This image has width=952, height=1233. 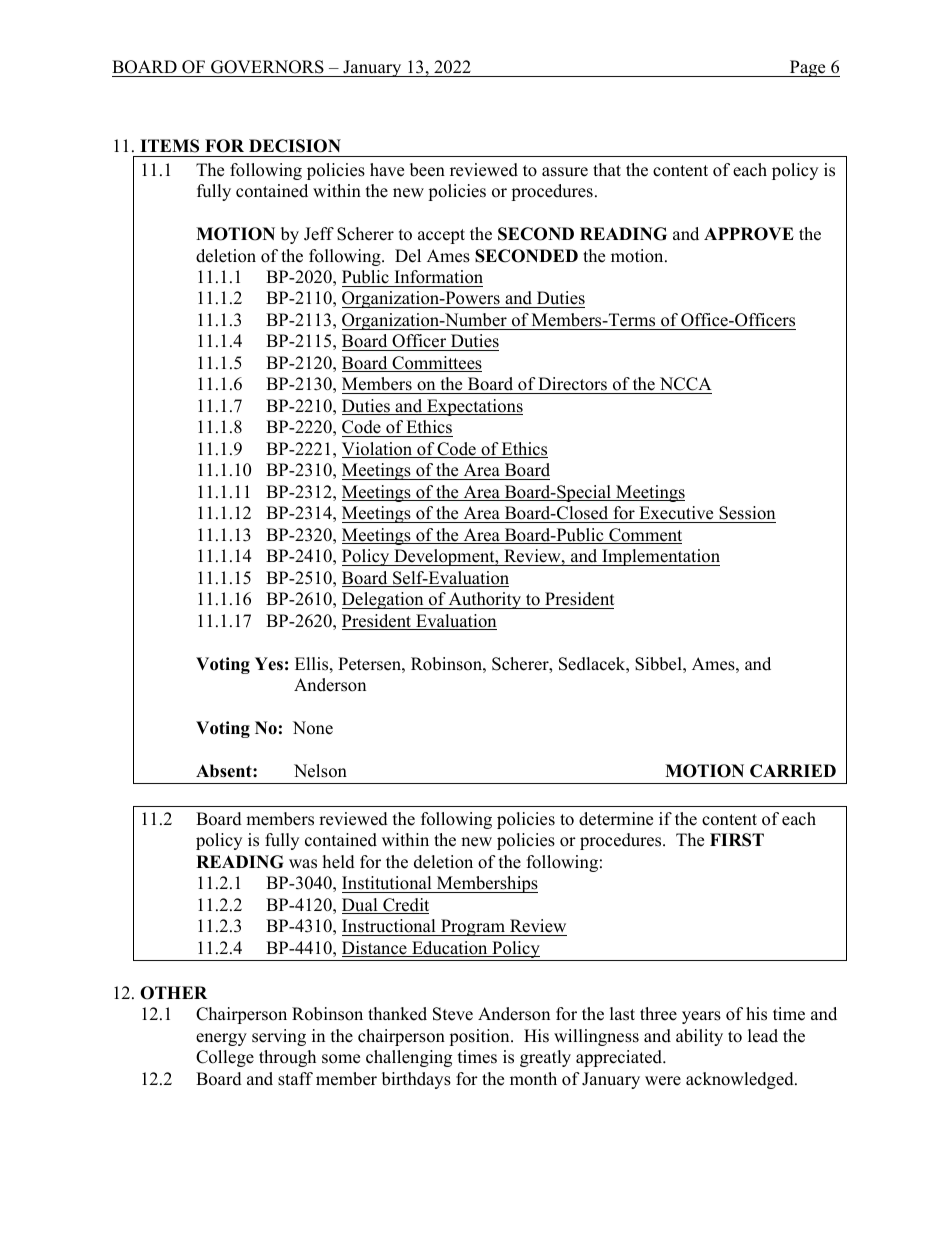 I want to click on GOVERNORS, so click(x=267, y=67).
